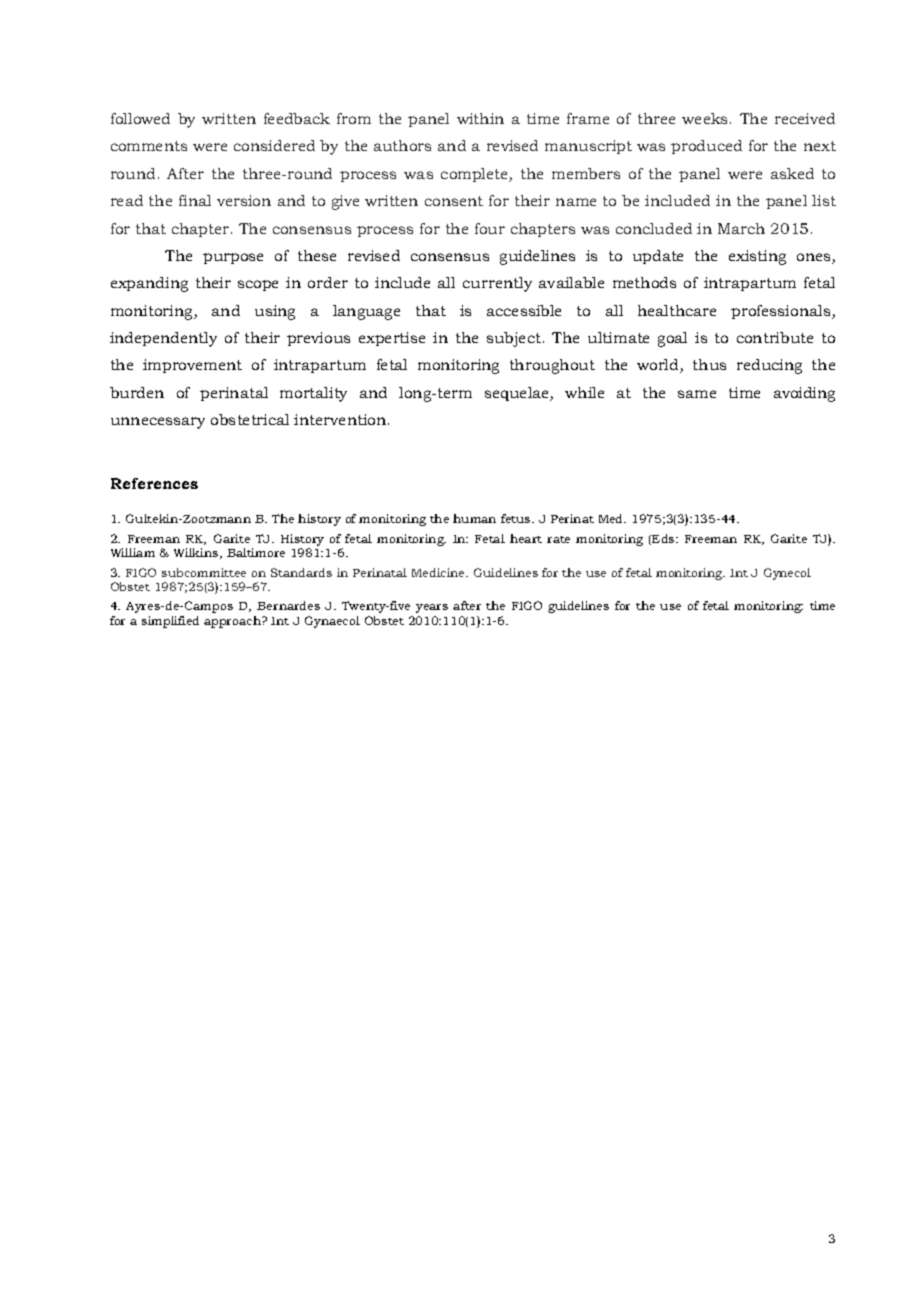  Describe the element at coordinates (706, 147) in the document. I see `produced` at that location.
